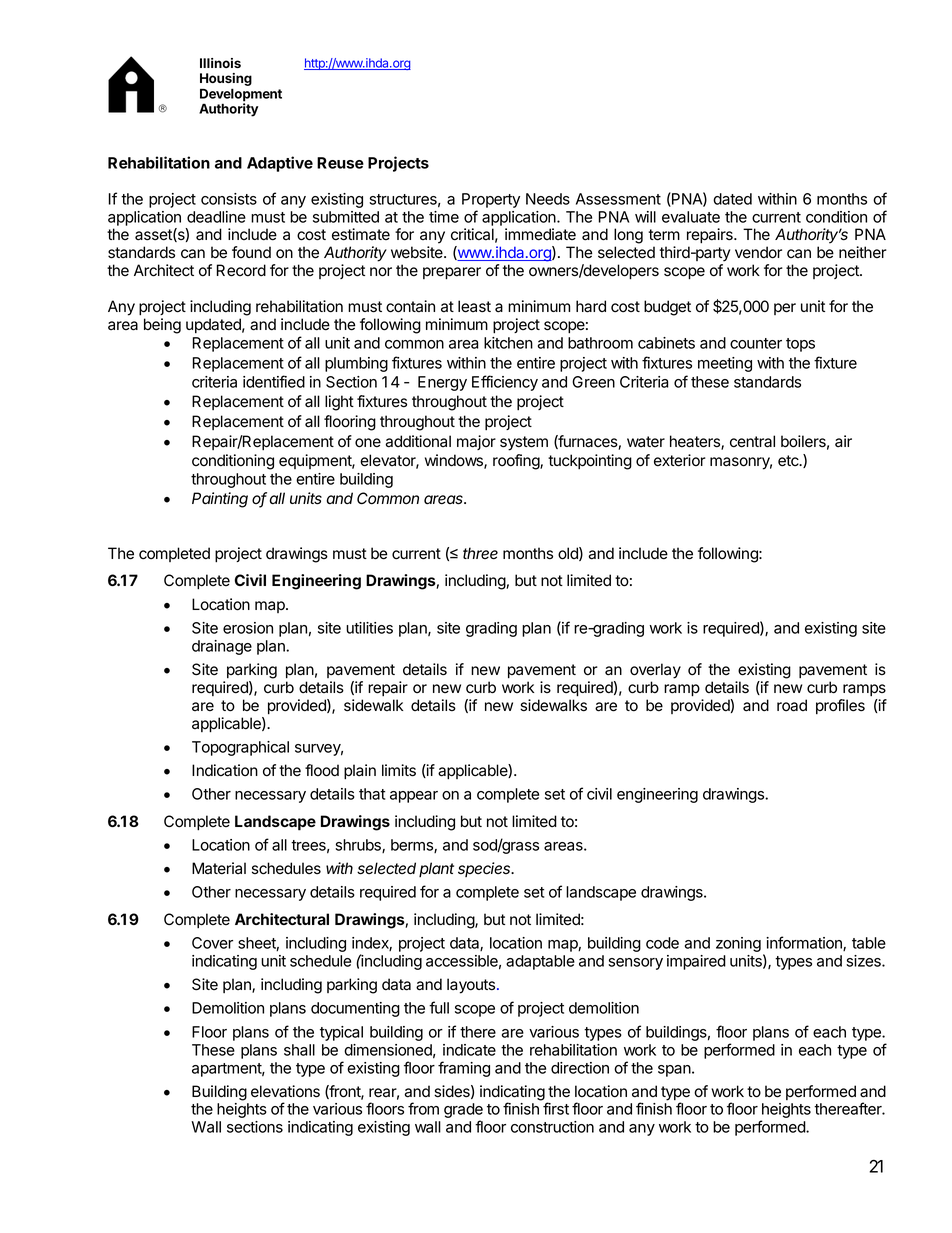 The width and height of the screenshot is (952, 1233). What do you see at coordinates (524, 443) in the screenshot?
I see `system` at bounding box center [524, 443].
